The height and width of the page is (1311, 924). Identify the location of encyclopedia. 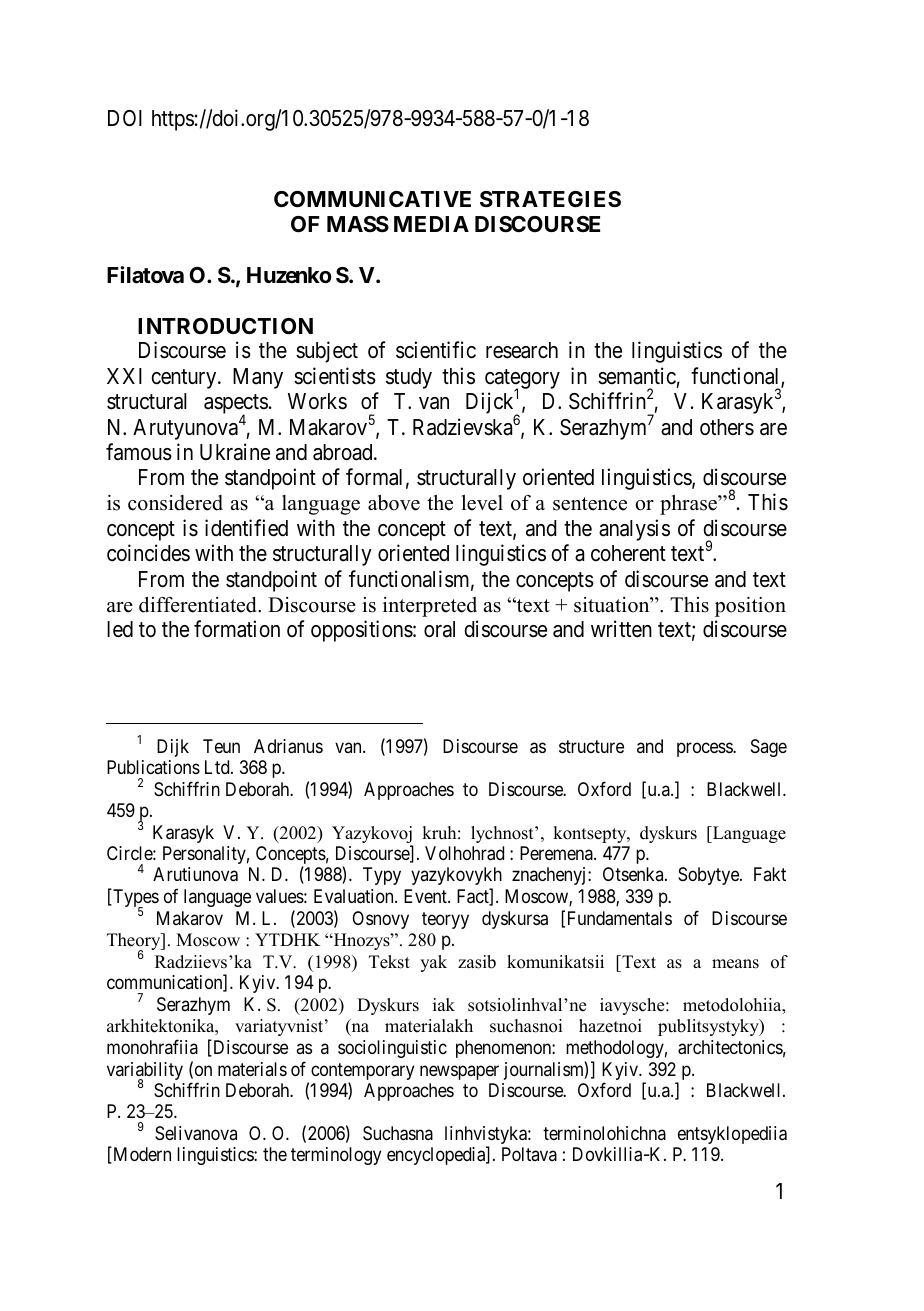
(437, 1156).
